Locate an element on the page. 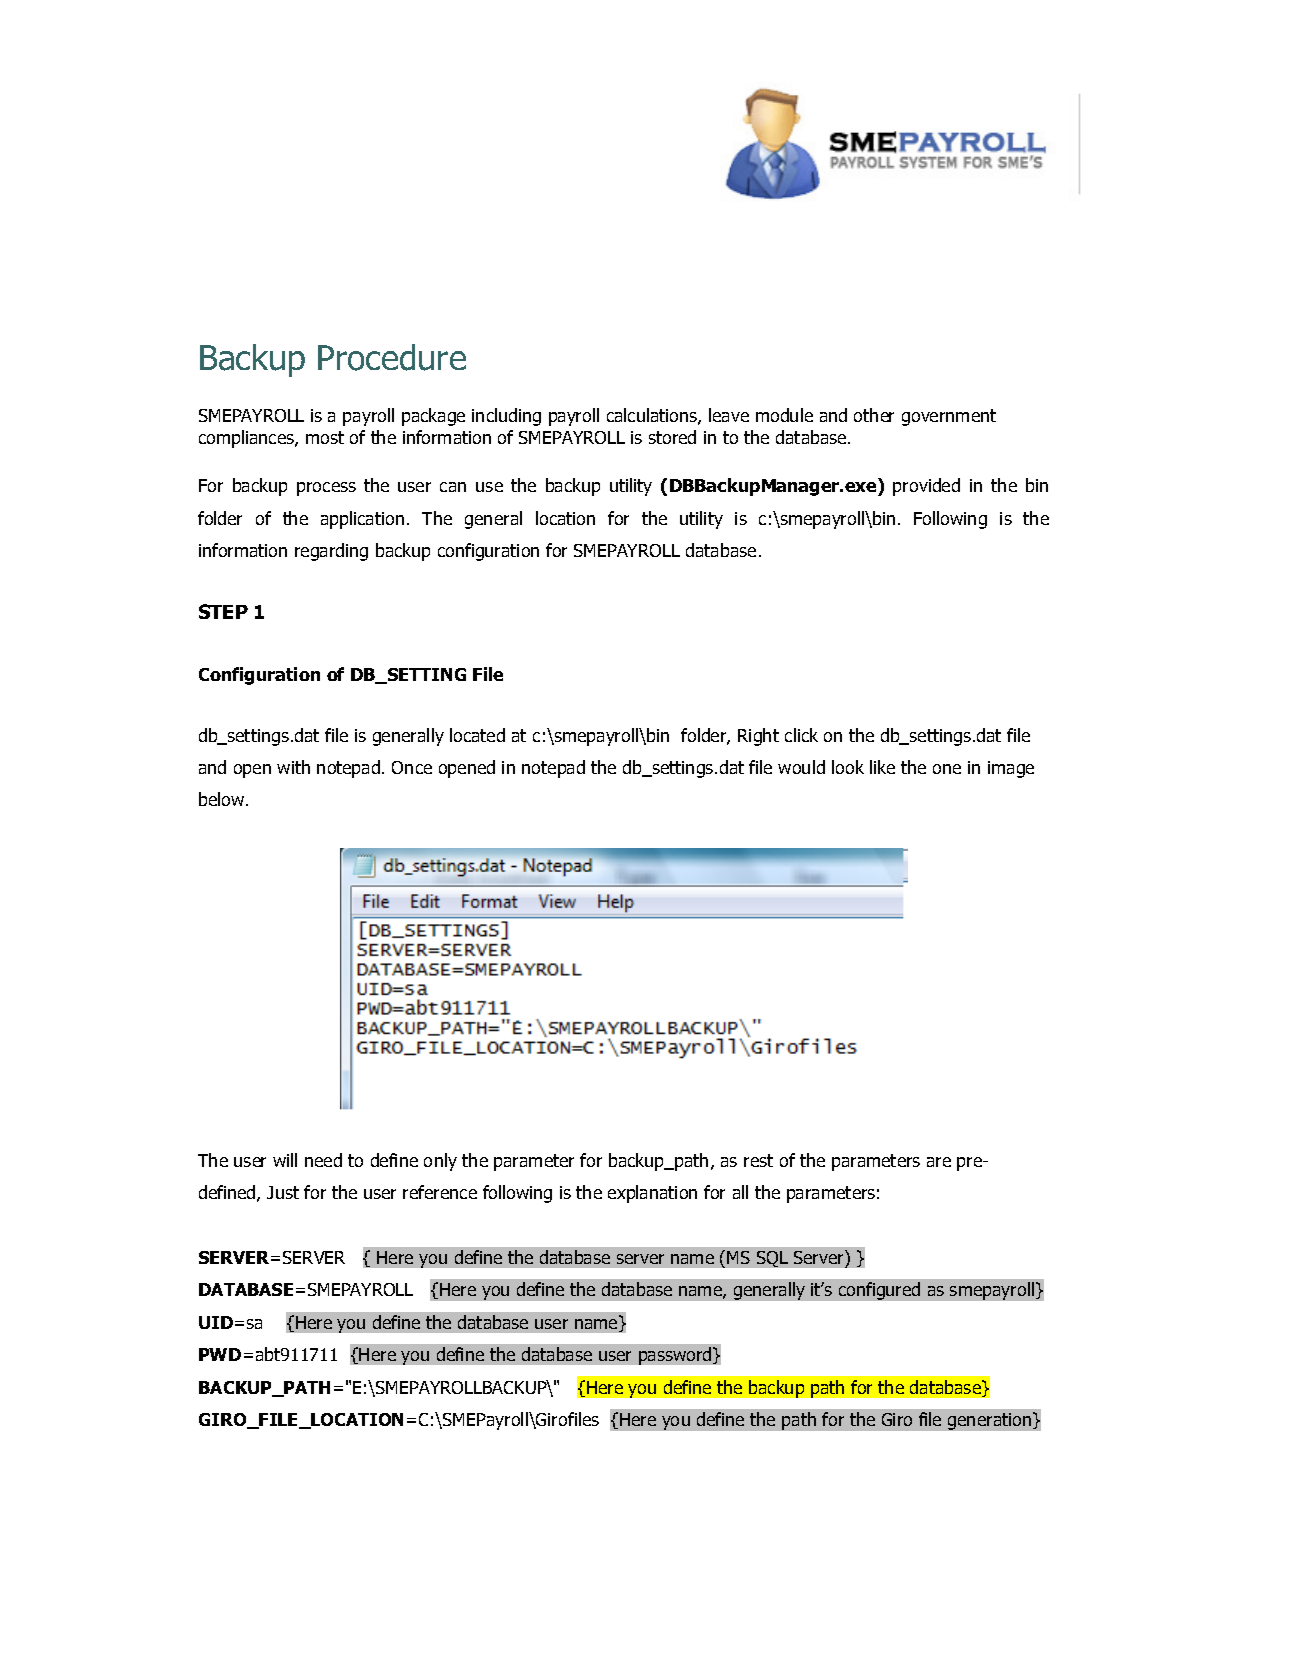 Image resolution: width=1296 pixels, height=1677 pixels. government is located at coordinates (949, 417).
